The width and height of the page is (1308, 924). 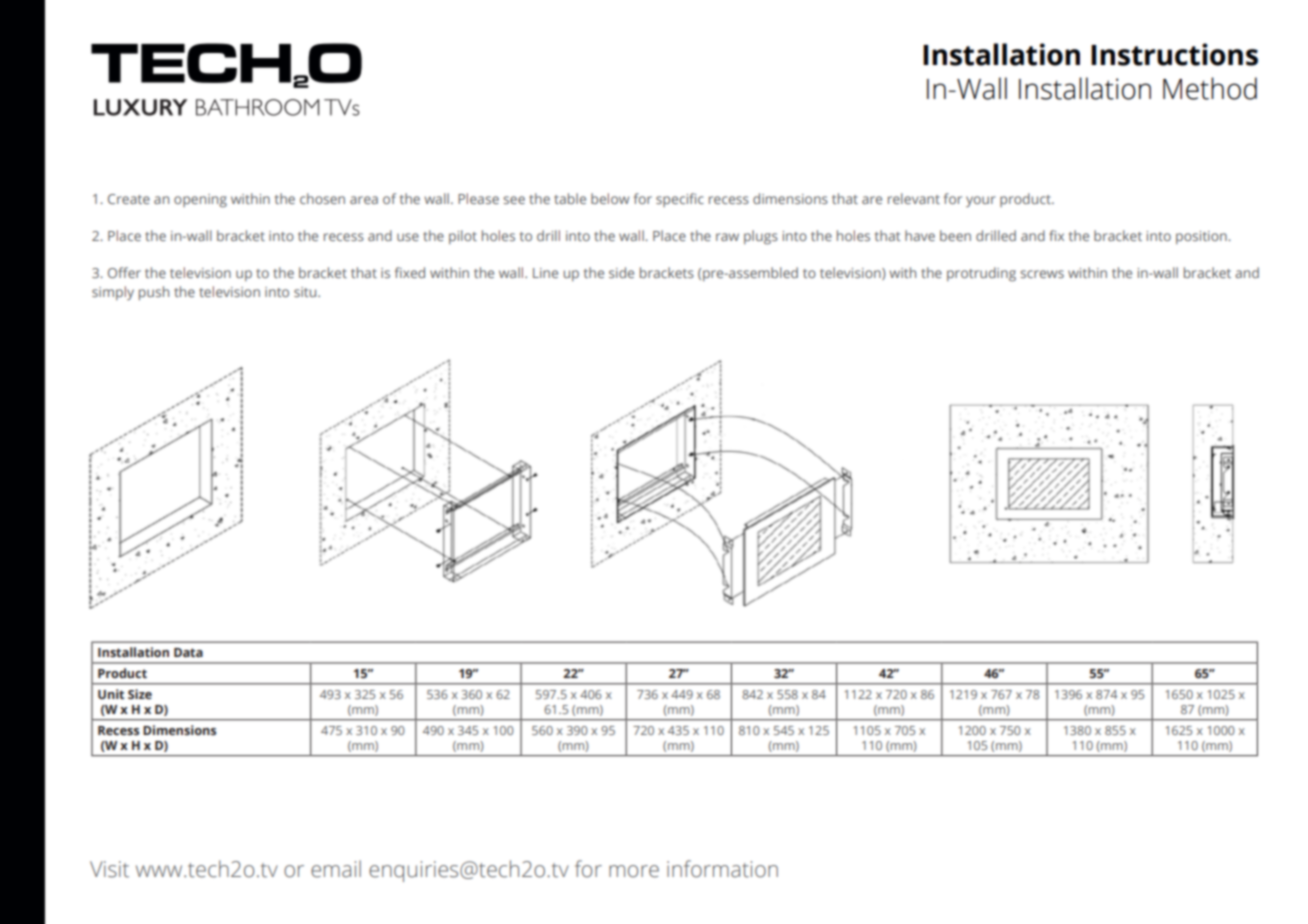 What do you see at coordinates (1042, 274) in the page?
I see `screws` at bounding box center [1042, 274].
